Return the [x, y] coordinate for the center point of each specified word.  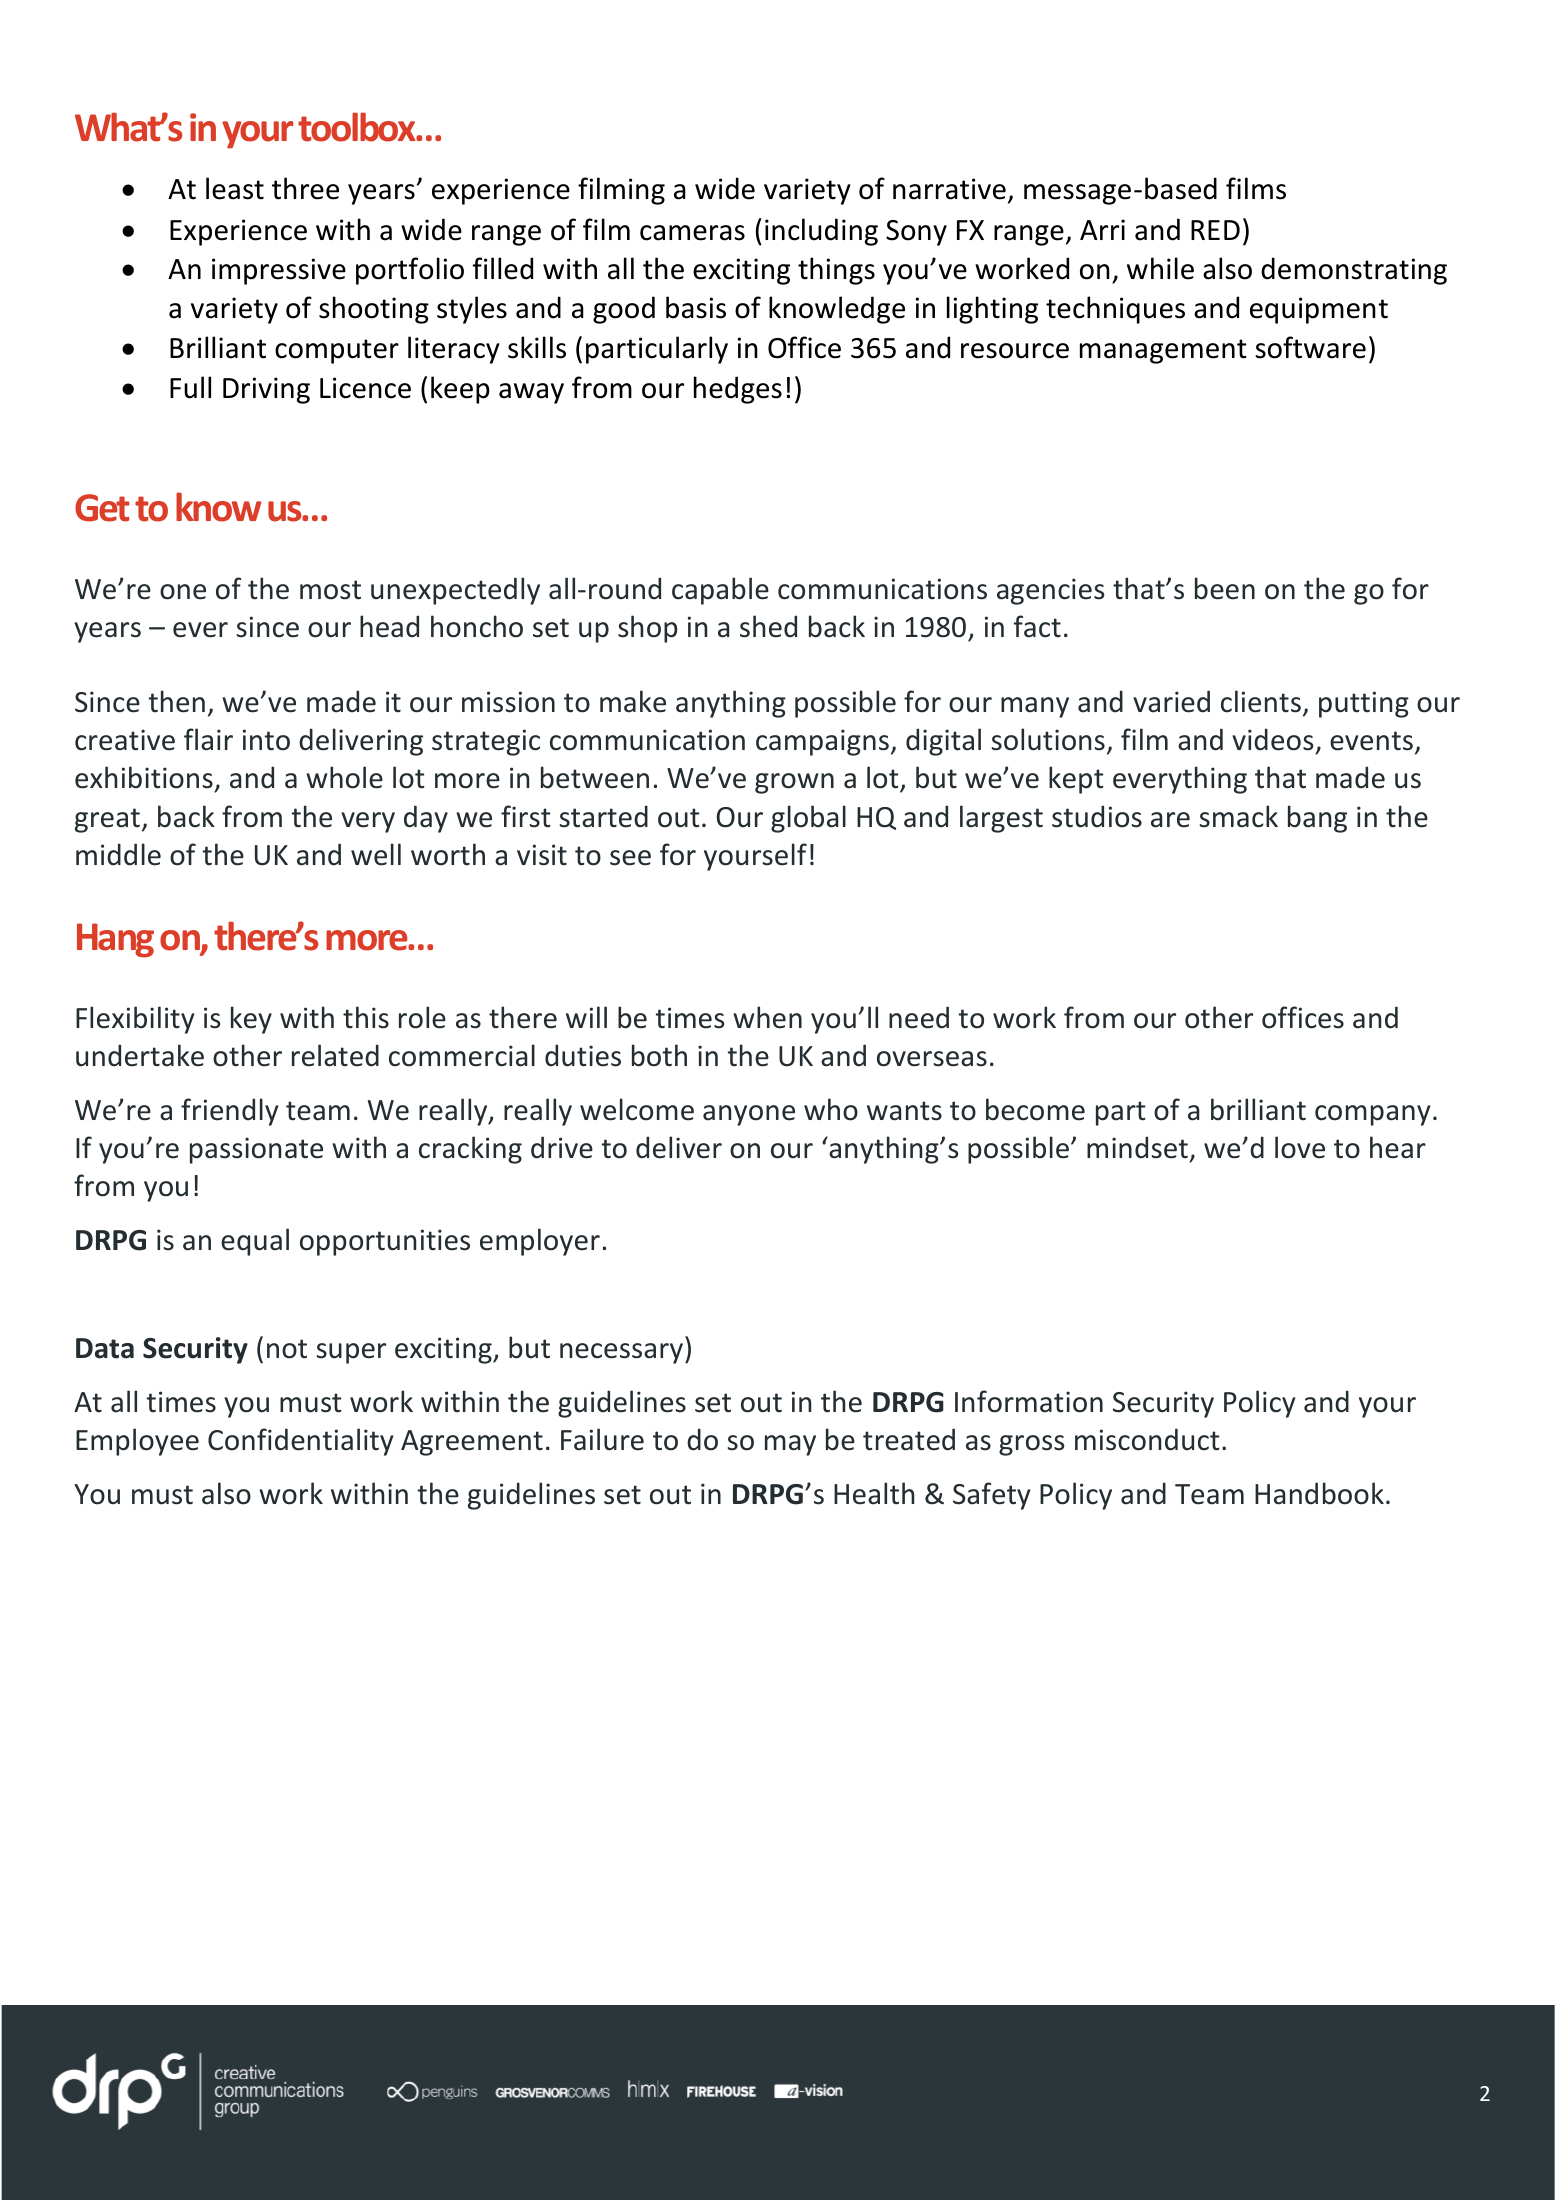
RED [1215, 230]
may [790, 1445]
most [330, 590]
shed [768, 626]
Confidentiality [301, 1442]
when [767, 1017]
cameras [692, 233]
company [1373, 1115]
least [235, 188]
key [251, 1020]
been [1225, 588]
